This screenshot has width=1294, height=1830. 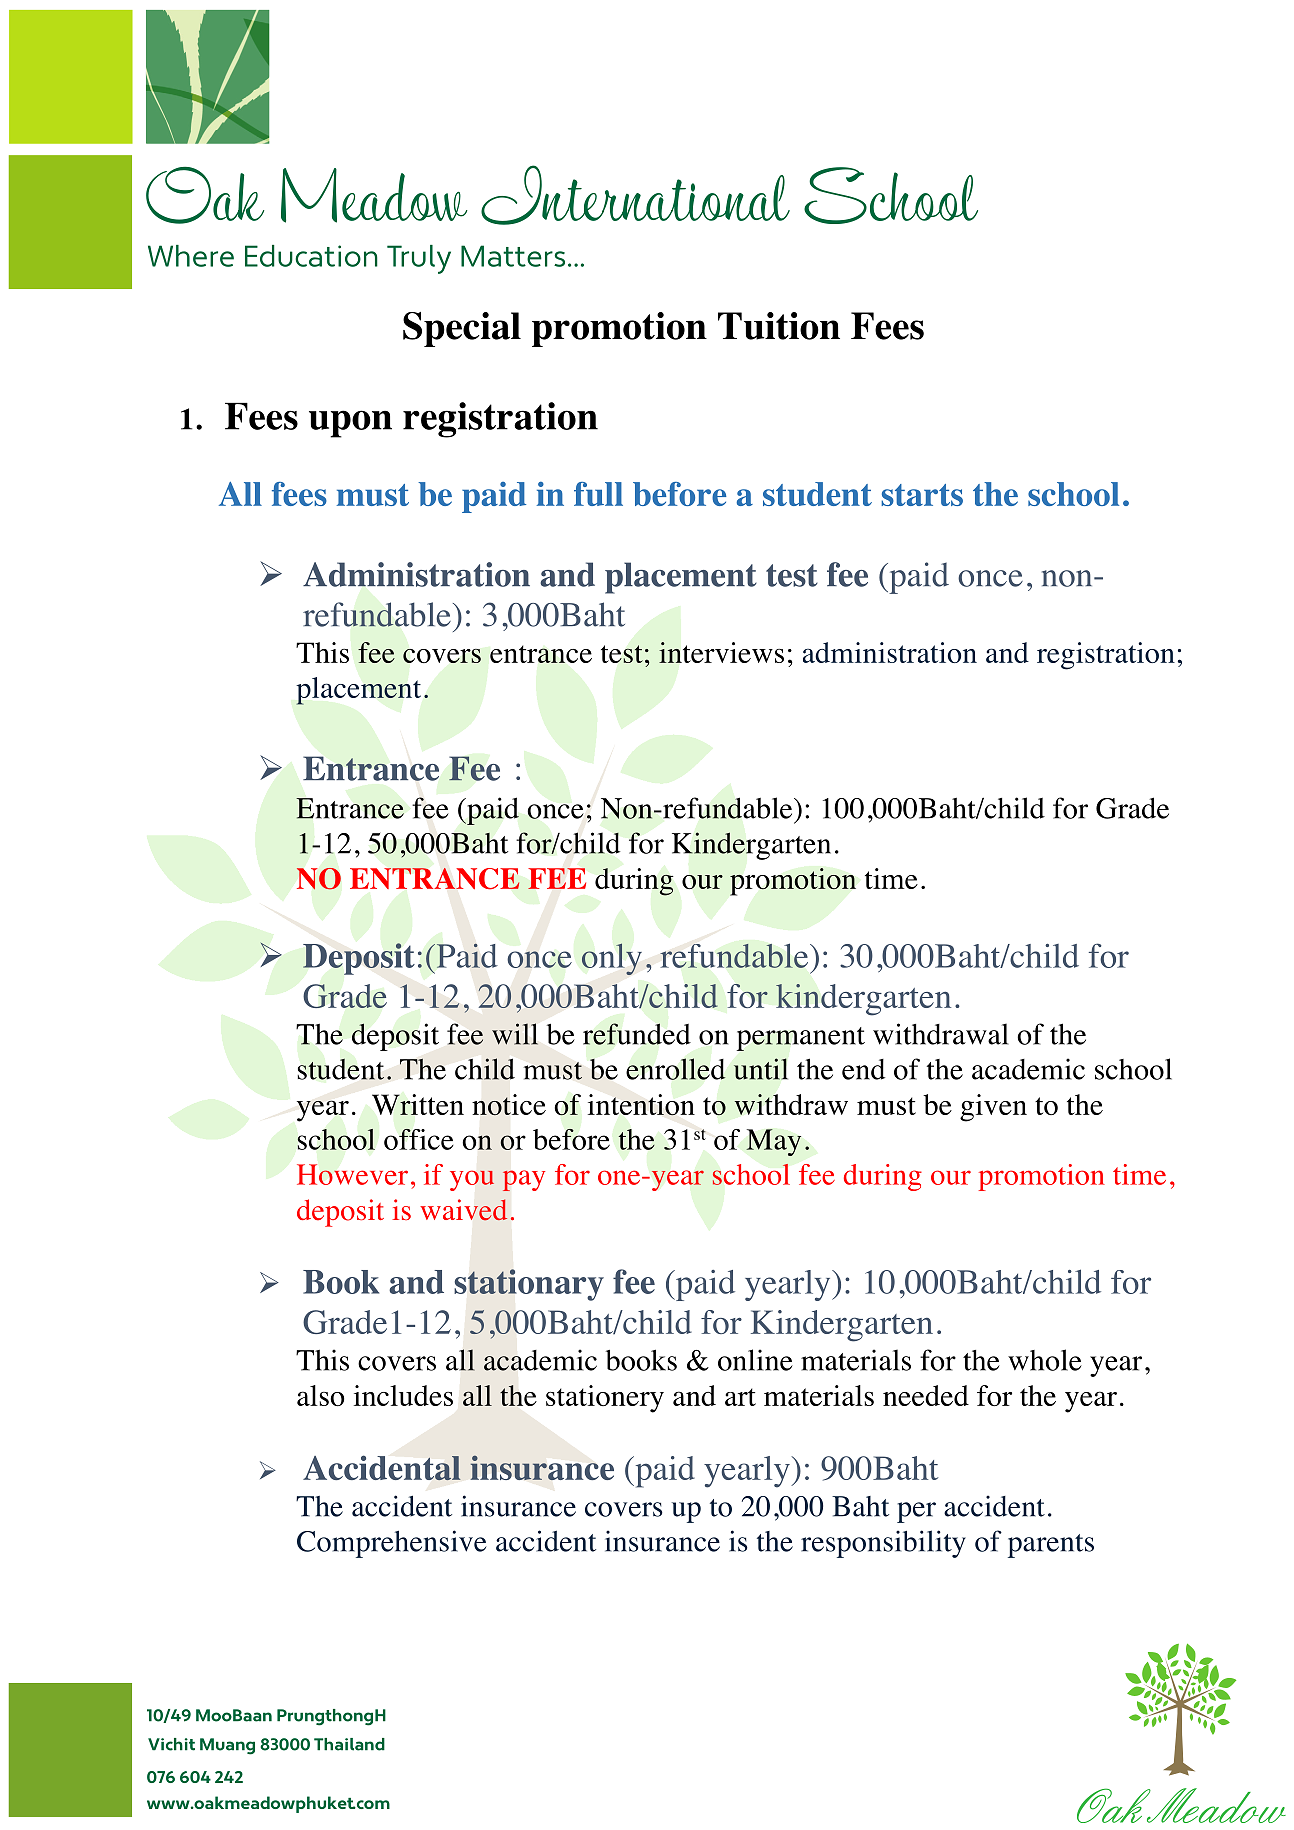 I want to click on end, so click(x=863, y=1069).
